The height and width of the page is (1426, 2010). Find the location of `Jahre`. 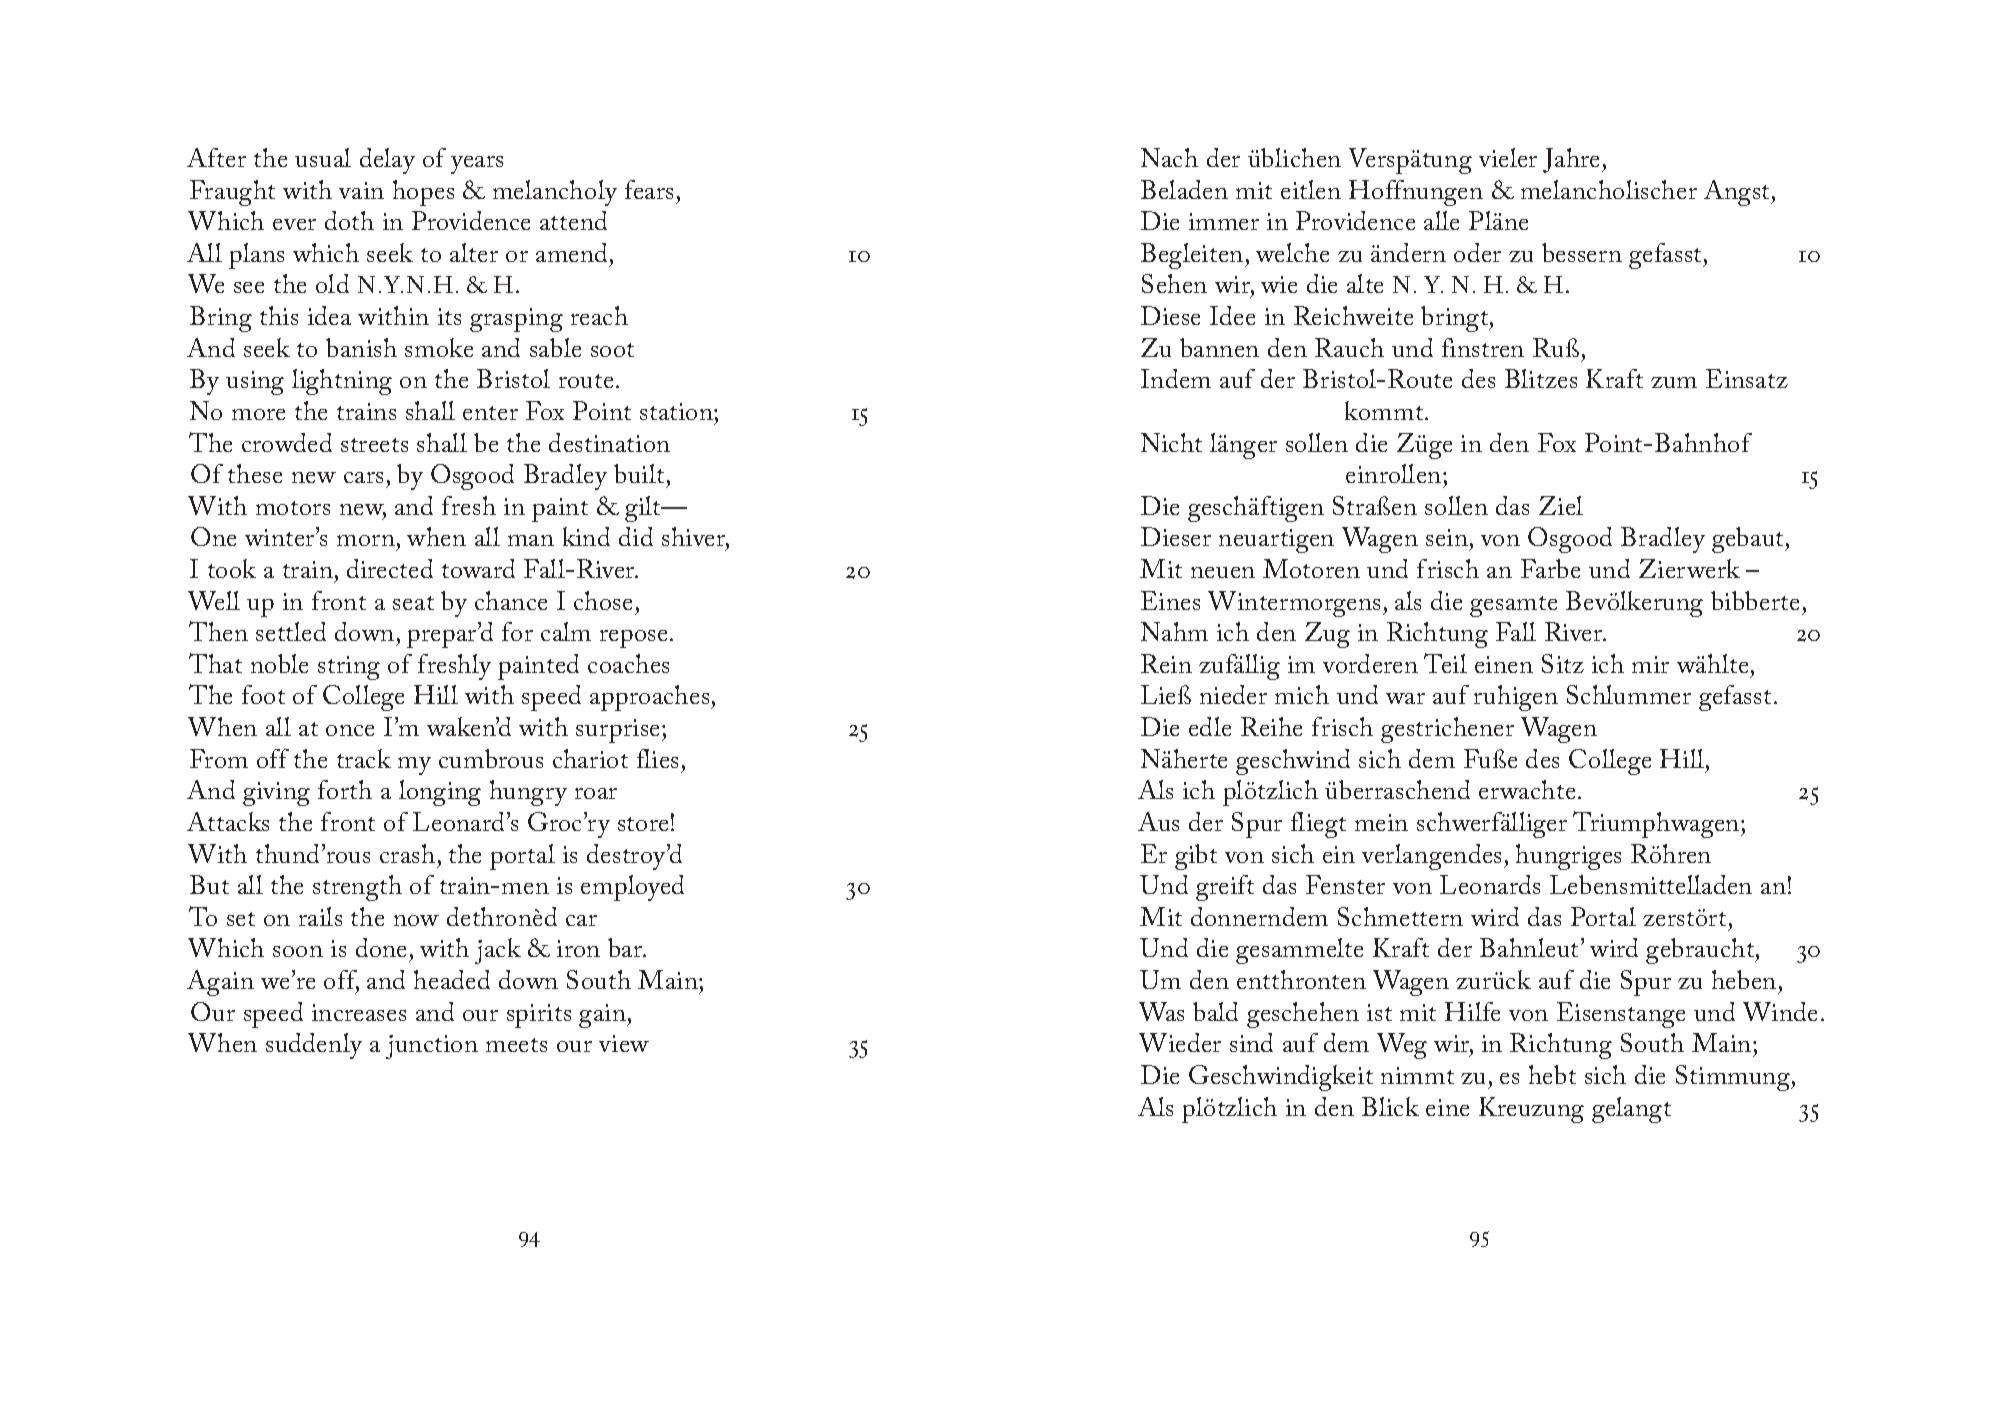

Jahre is located at coordinates (1573, 160).
